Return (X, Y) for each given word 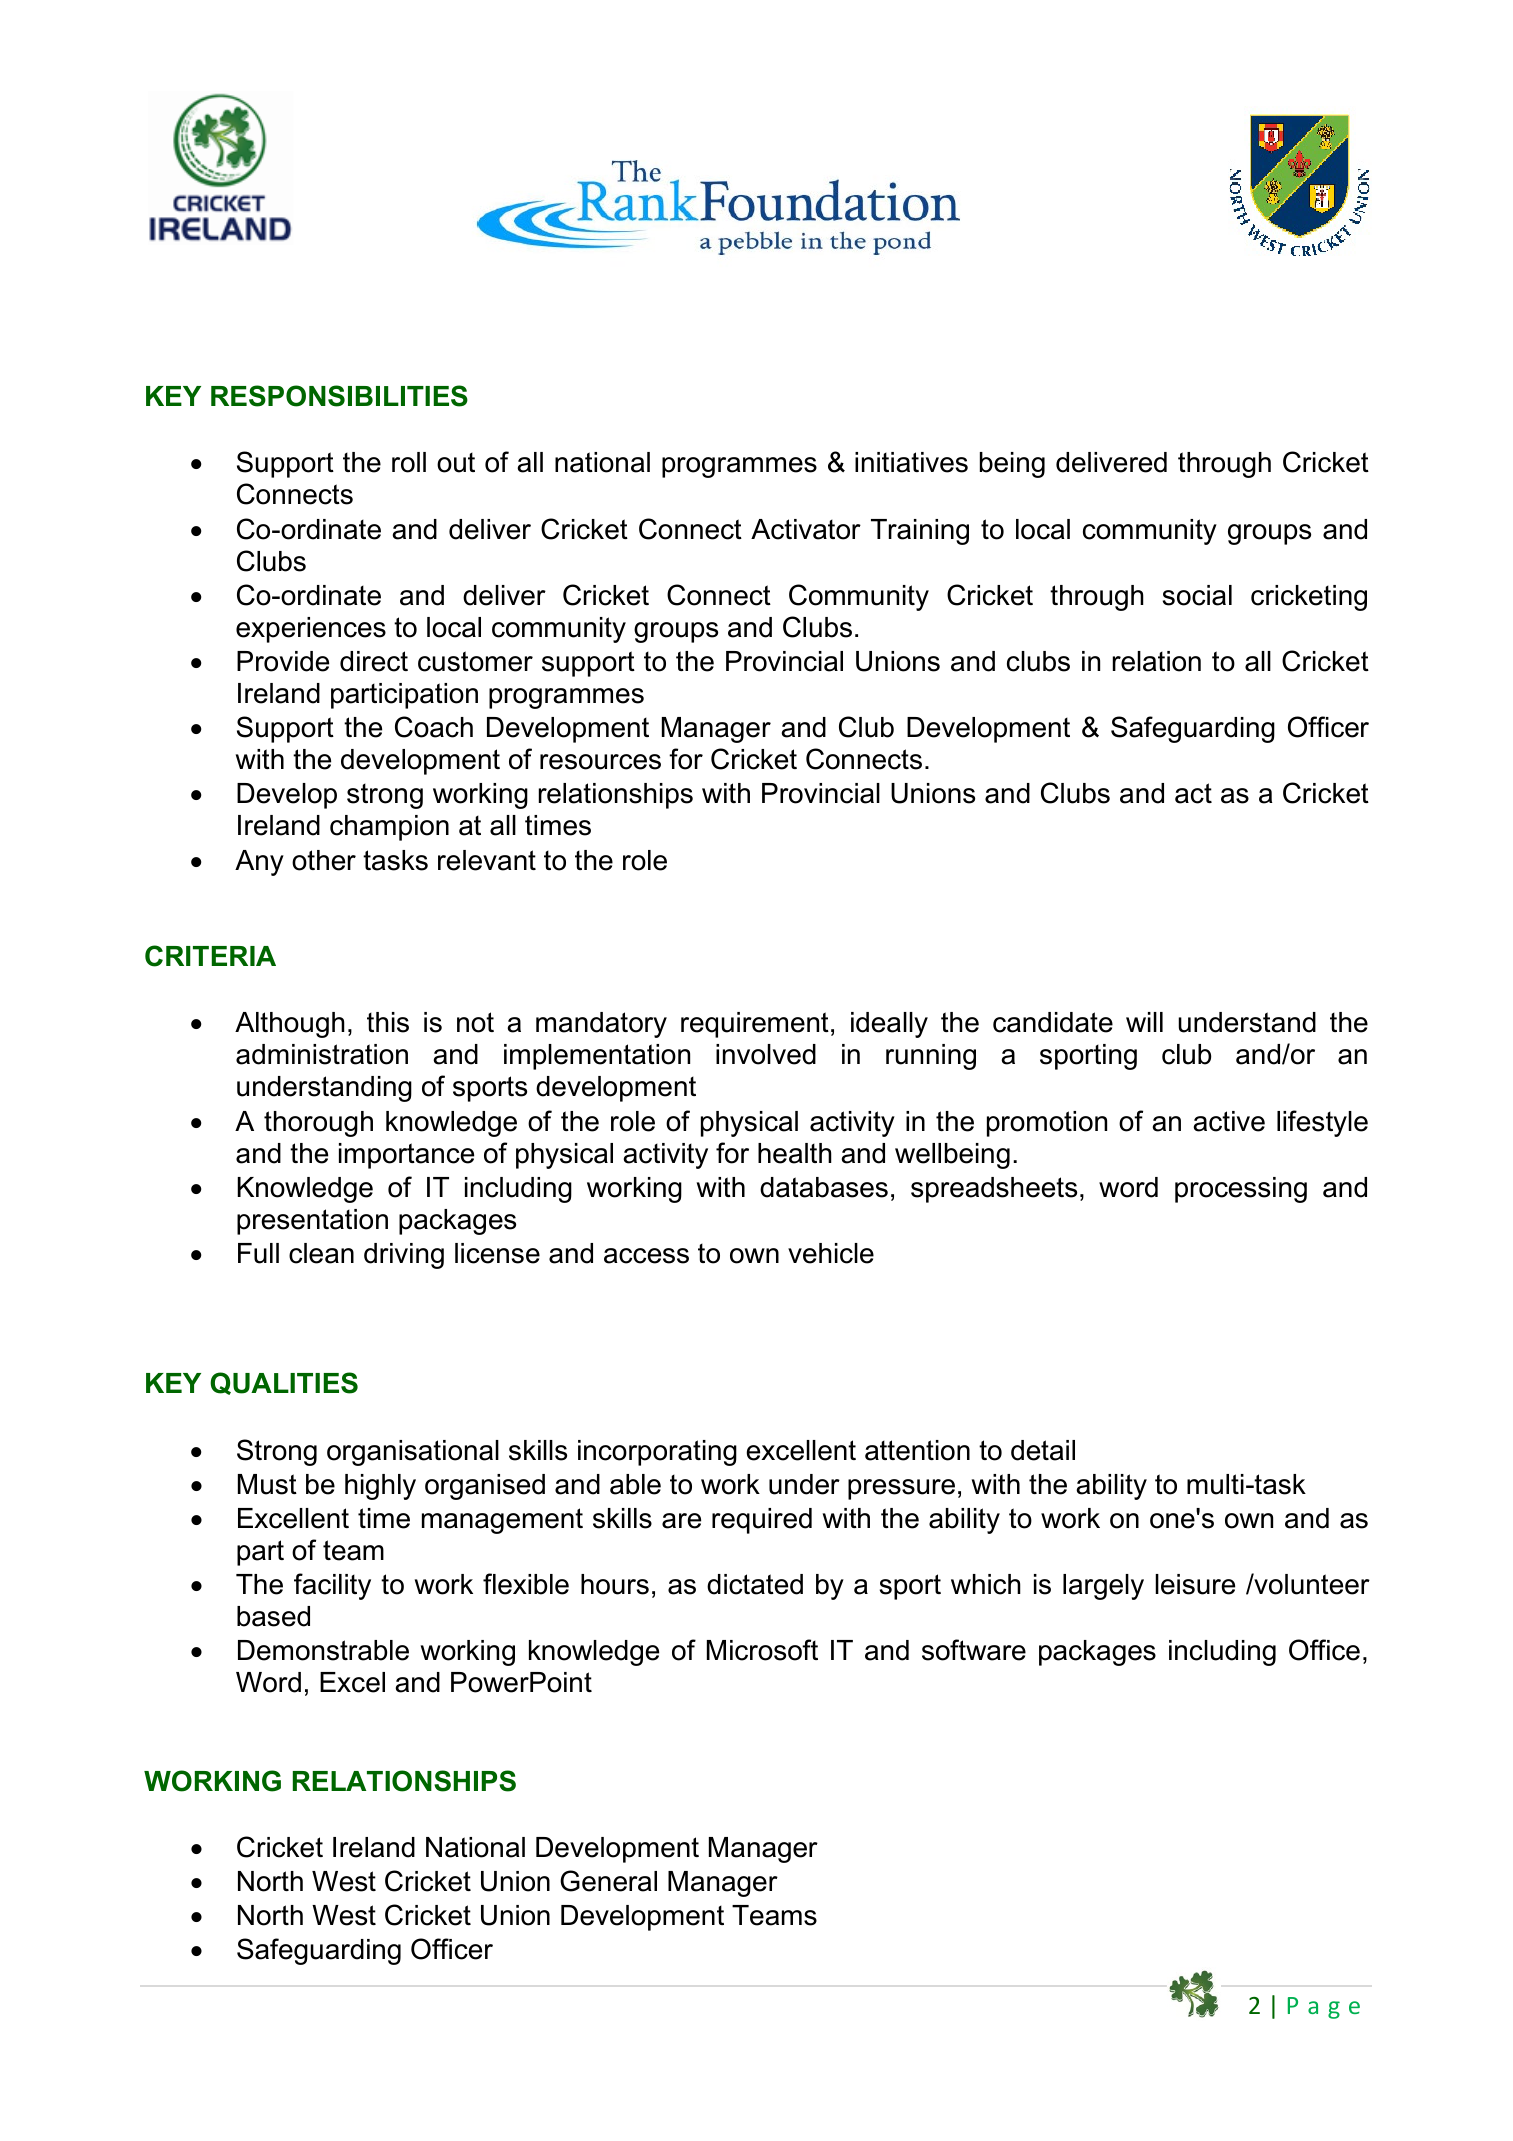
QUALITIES (284, 1383)
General (608, 1881)
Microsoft (762, 1650)
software (974, 1650)
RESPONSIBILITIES (339, 396)
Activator (806, 529)
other (324, 860)
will (1144, 1022)
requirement (755, 1025)
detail (1043, 1450)
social (1197, 595)
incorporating (657, 1453)
